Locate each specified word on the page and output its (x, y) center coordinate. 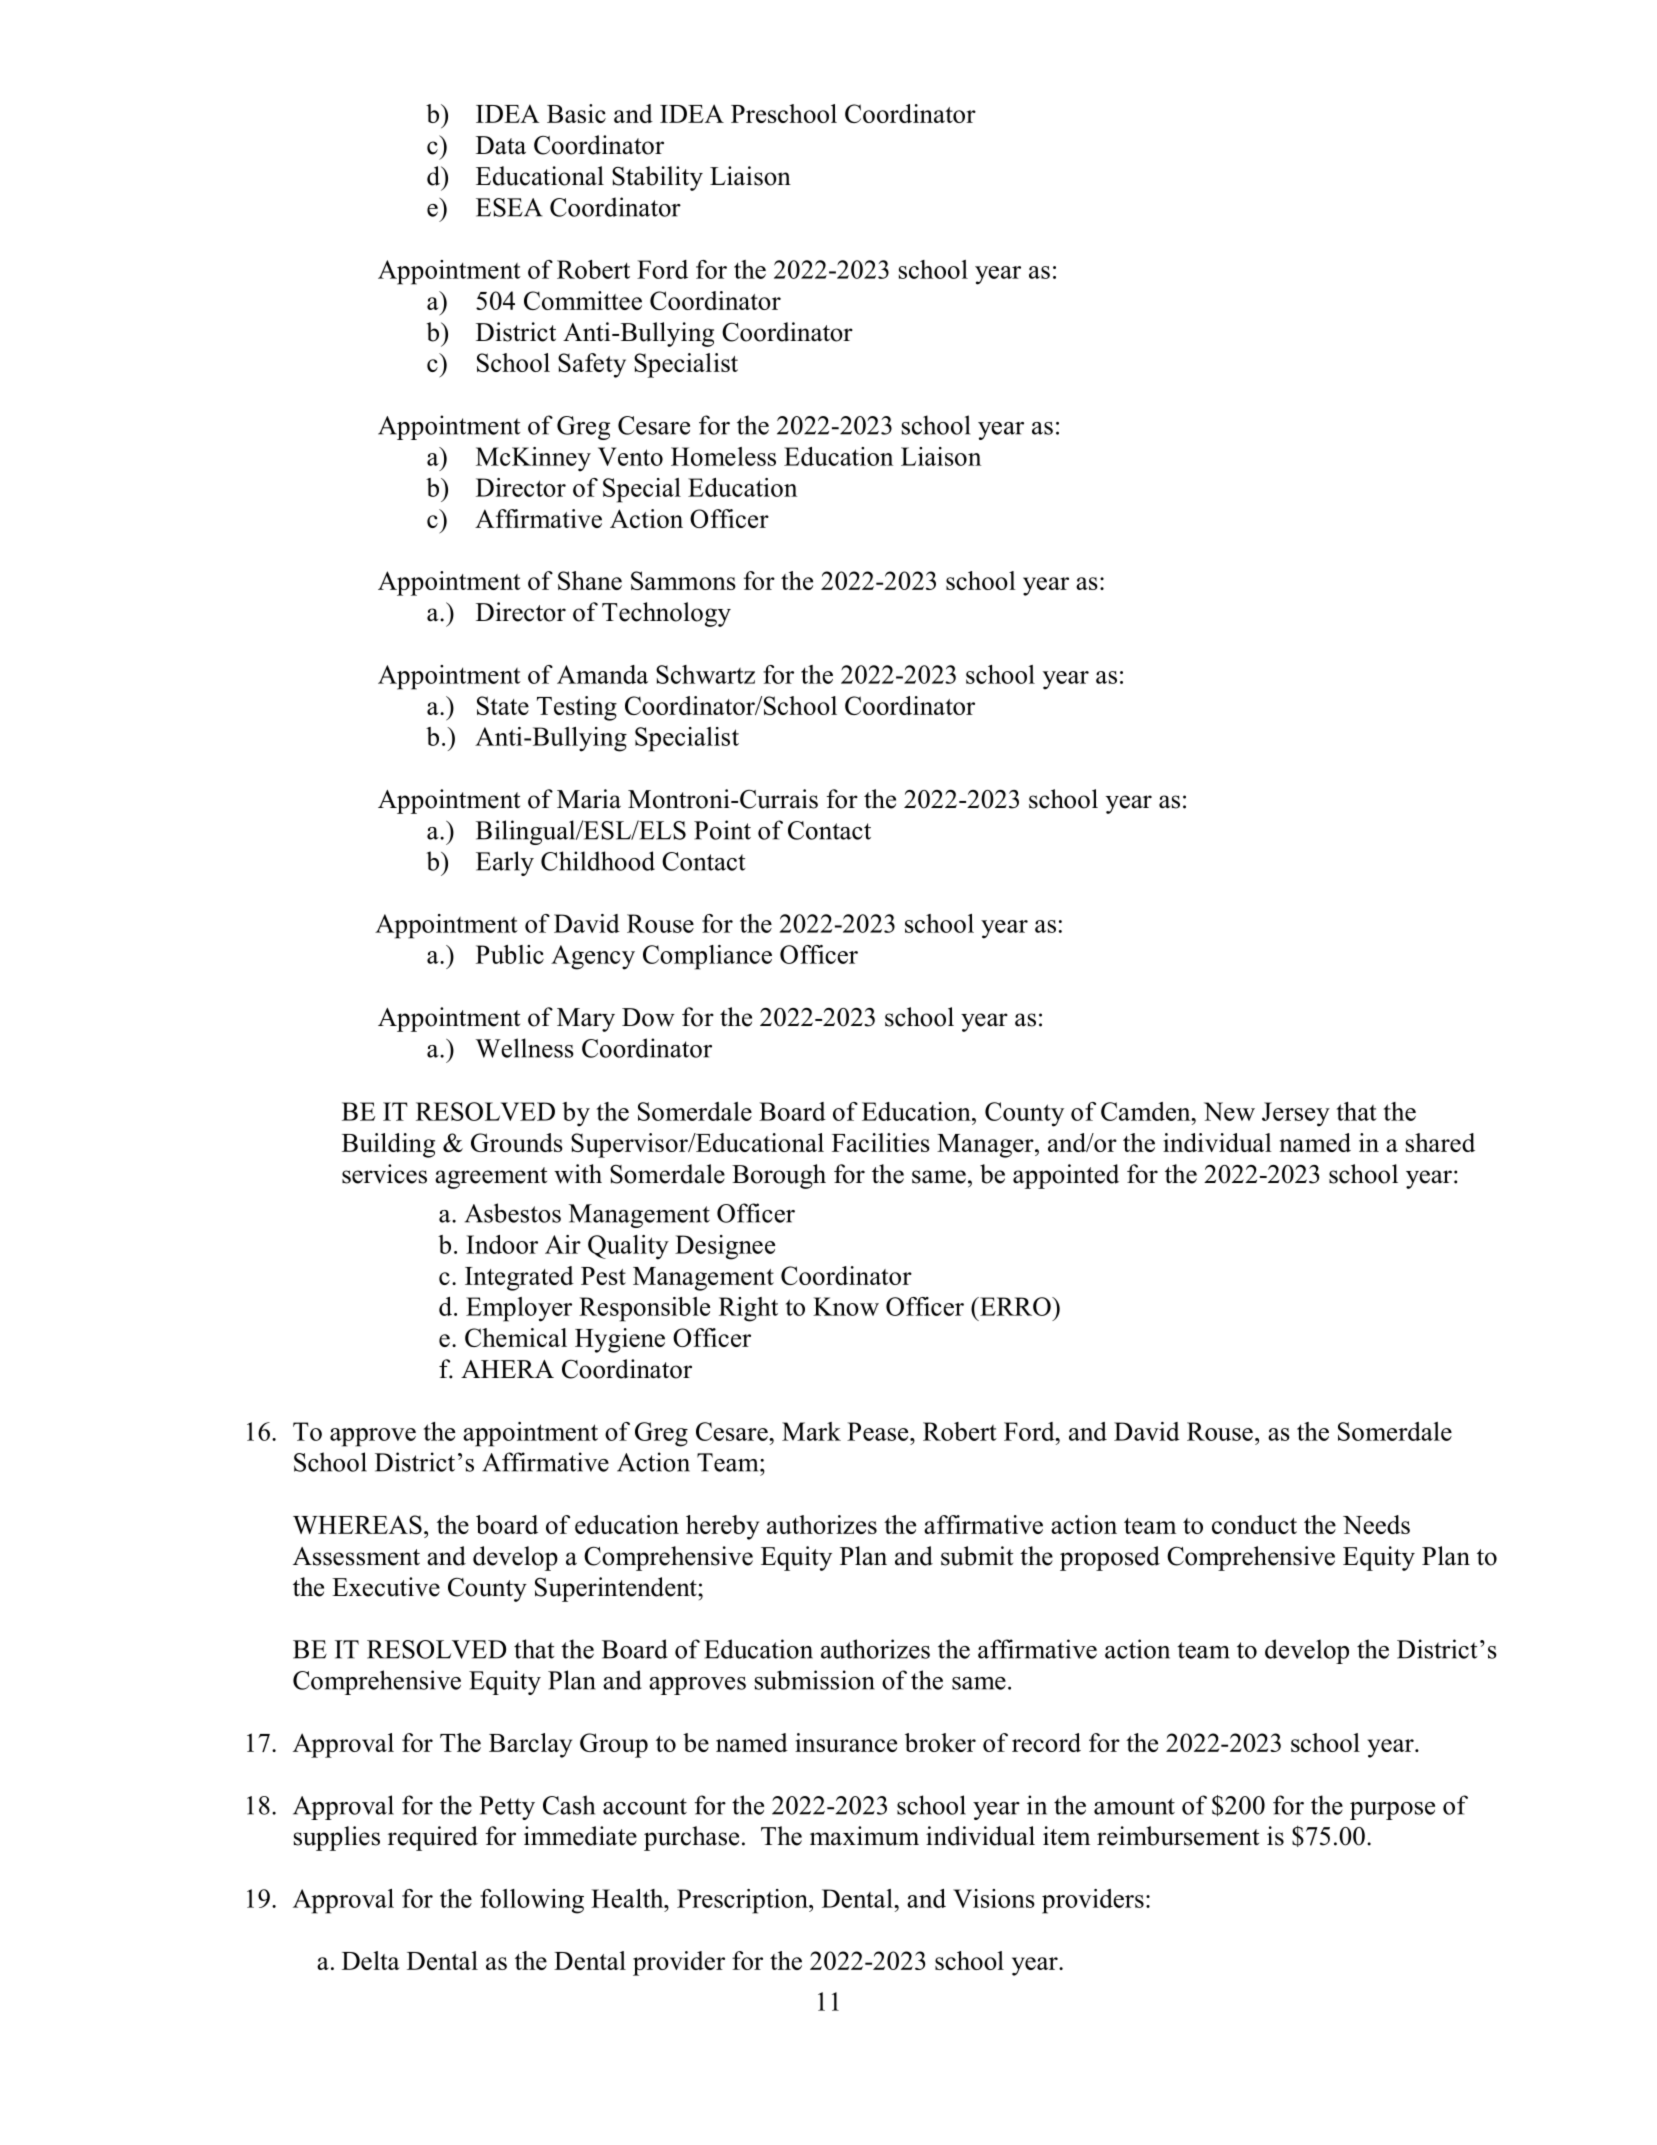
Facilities (881, 1142)
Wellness (524, 1048)
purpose (1392, 1811)
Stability (657, 178)
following (532, 1901)
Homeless (723, 456)
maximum (864, 1836)
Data (501, 145)
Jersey (1296, 1114)
